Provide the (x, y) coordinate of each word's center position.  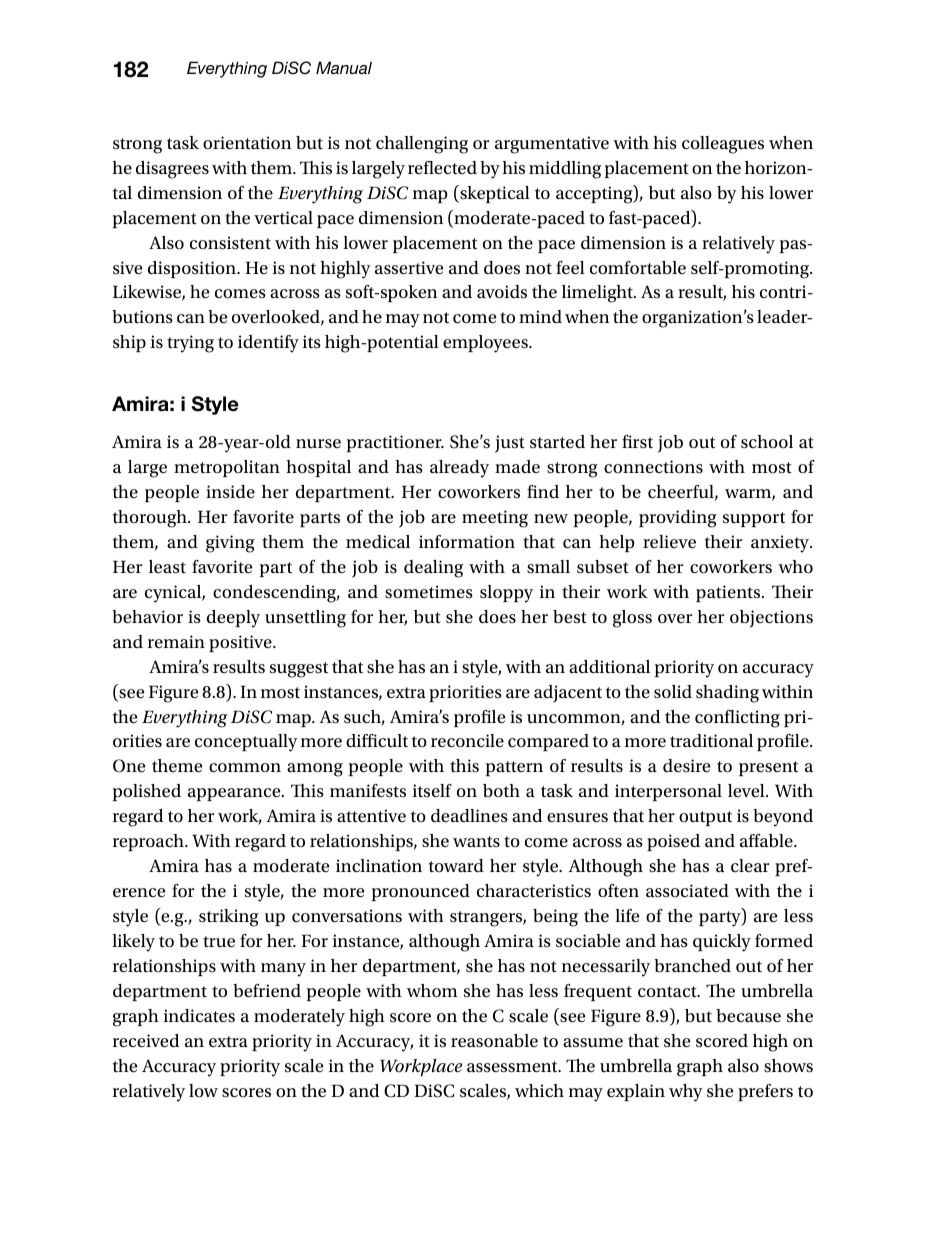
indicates (199, 1016)
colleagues (723, 145)
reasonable (494, 1041)
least (167, 567)
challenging (422, 145)
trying (190, 344)
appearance (235, 794)
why (686, 1093)
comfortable (638, 268)
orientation (247, 143)
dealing (433, 569)
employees (486, 344)
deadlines (469, 815)
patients (729, 593)
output (705, 818)
